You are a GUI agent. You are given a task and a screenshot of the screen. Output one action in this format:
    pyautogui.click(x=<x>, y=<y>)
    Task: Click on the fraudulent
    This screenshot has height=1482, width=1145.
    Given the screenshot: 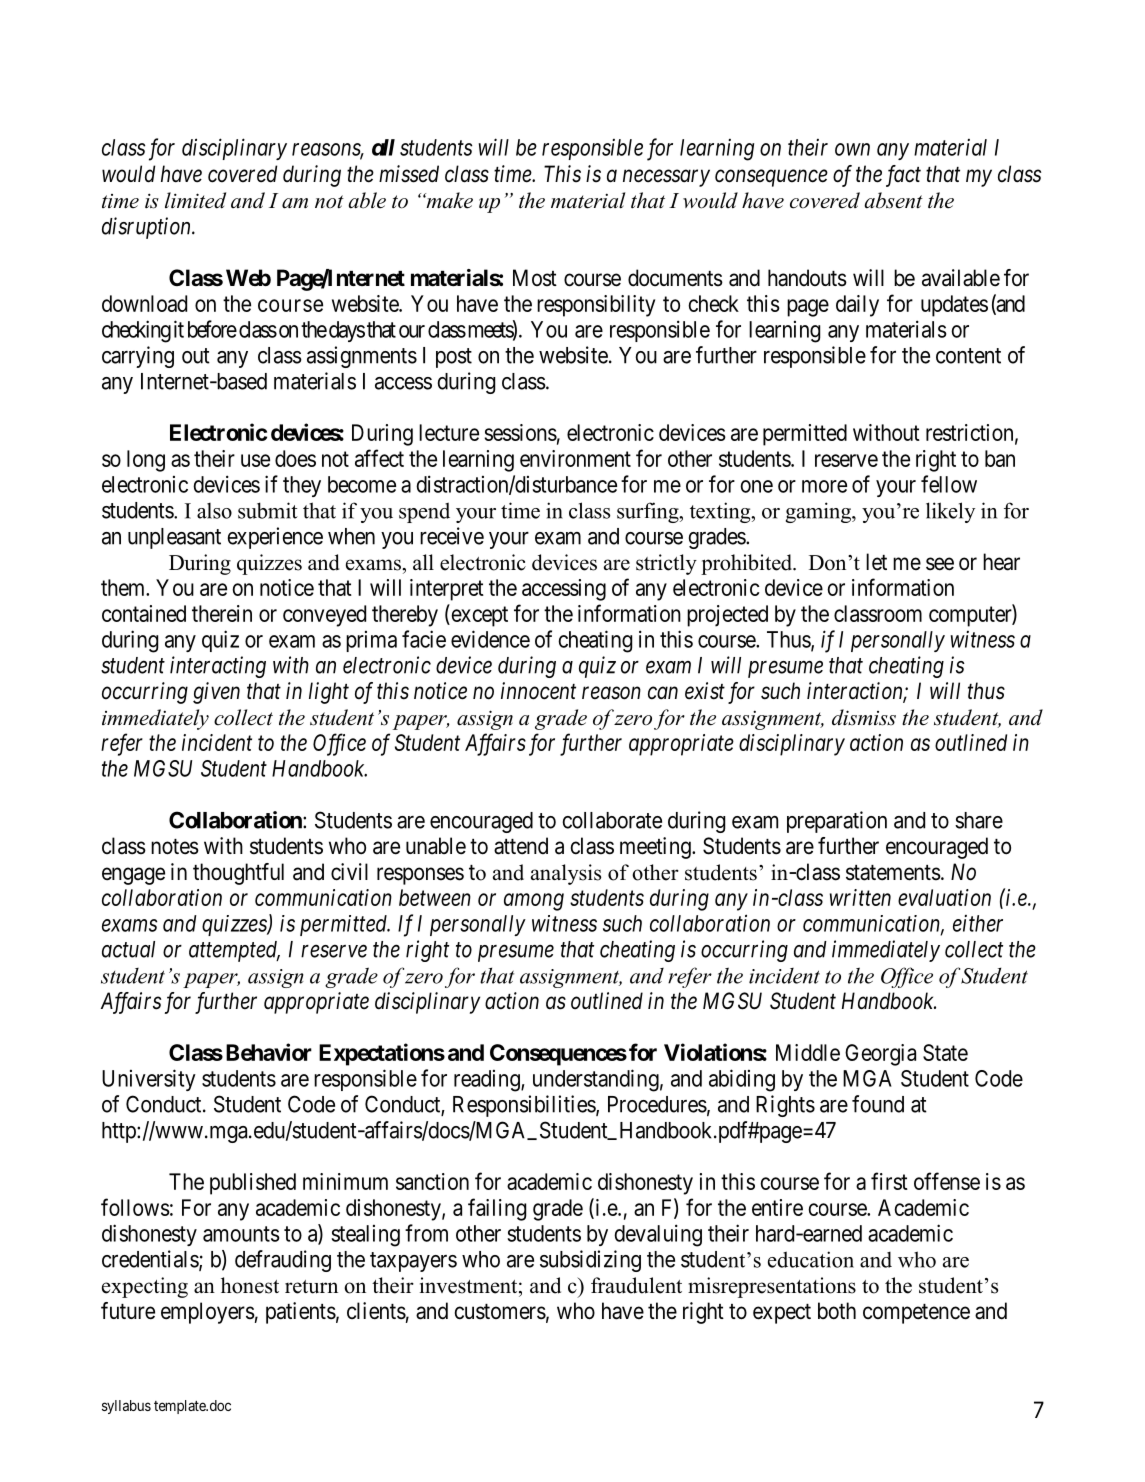 What is the action you would take?
    pyautogui.click(x=636, y=1285)
